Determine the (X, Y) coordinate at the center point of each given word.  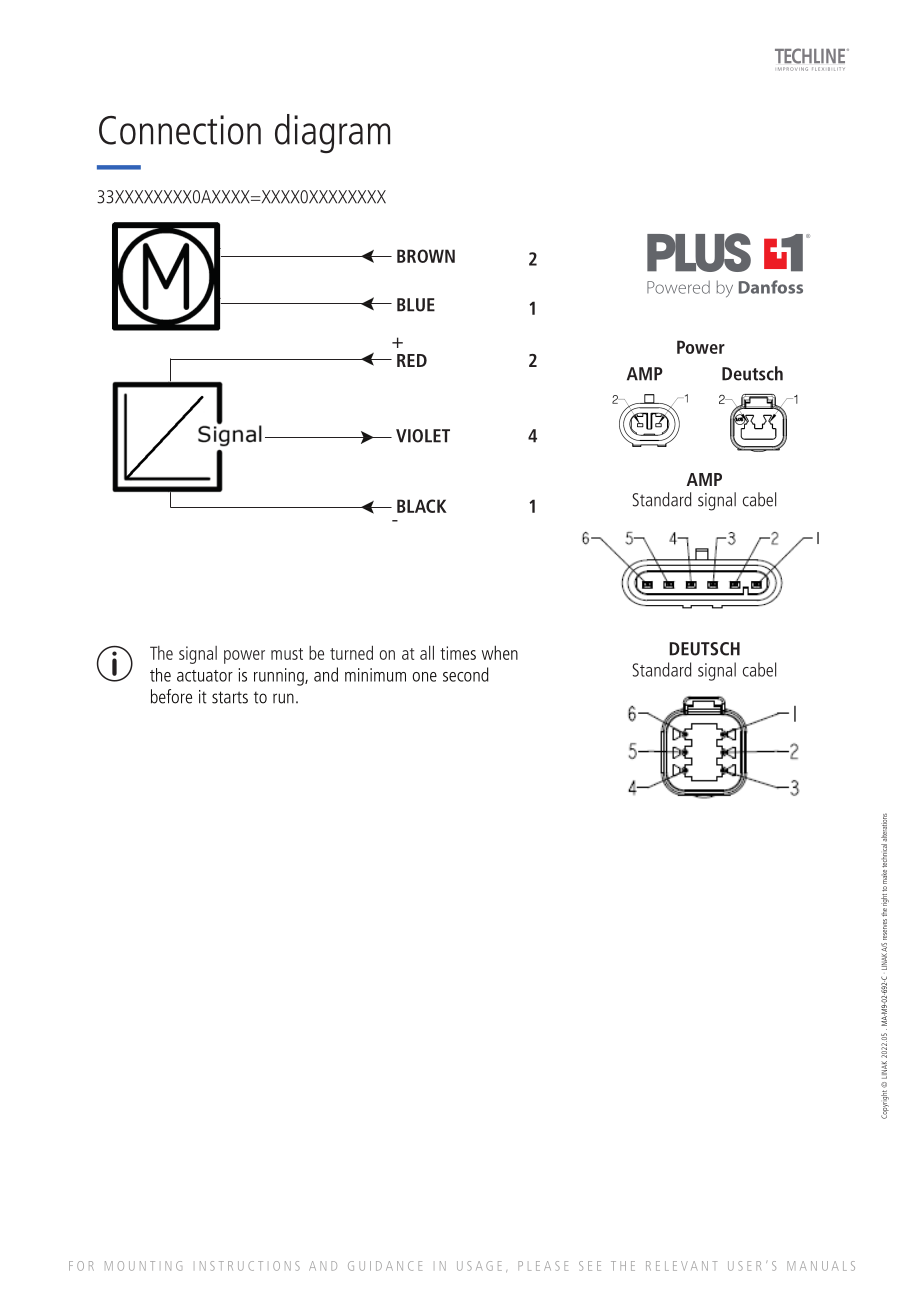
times (458, 653)
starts (230, 697)
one (424, 677)
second (466, 674)
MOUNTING (143, 1266)
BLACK (422, 506)
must (287, 654)
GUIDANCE (385, 1266)
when (500, 653)
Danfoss (771, 287)
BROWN (426, 256)
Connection (180, 130)
